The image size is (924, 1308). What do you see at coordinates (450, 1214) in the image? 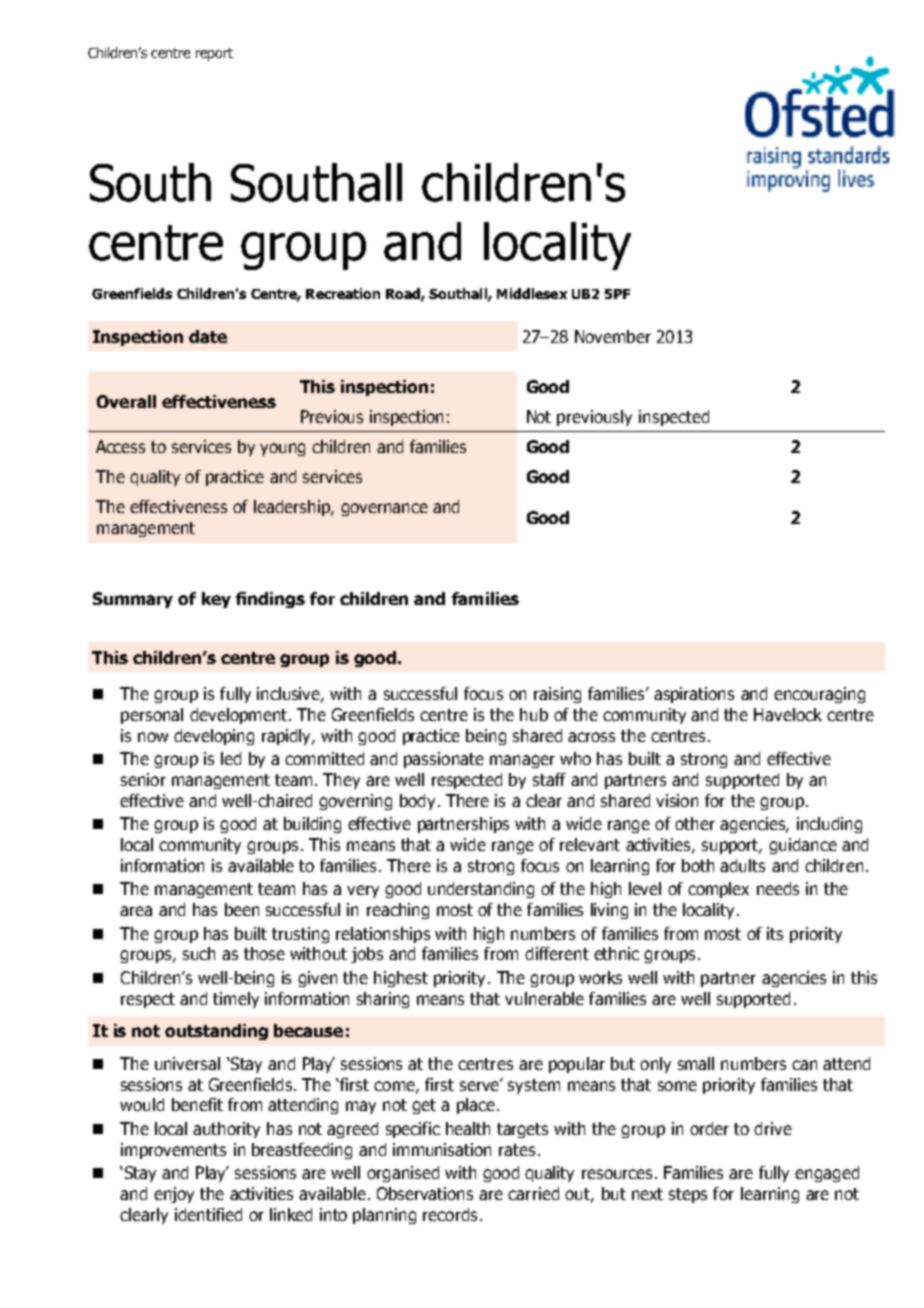
I see `records` at bounding box center [450, 1214].
